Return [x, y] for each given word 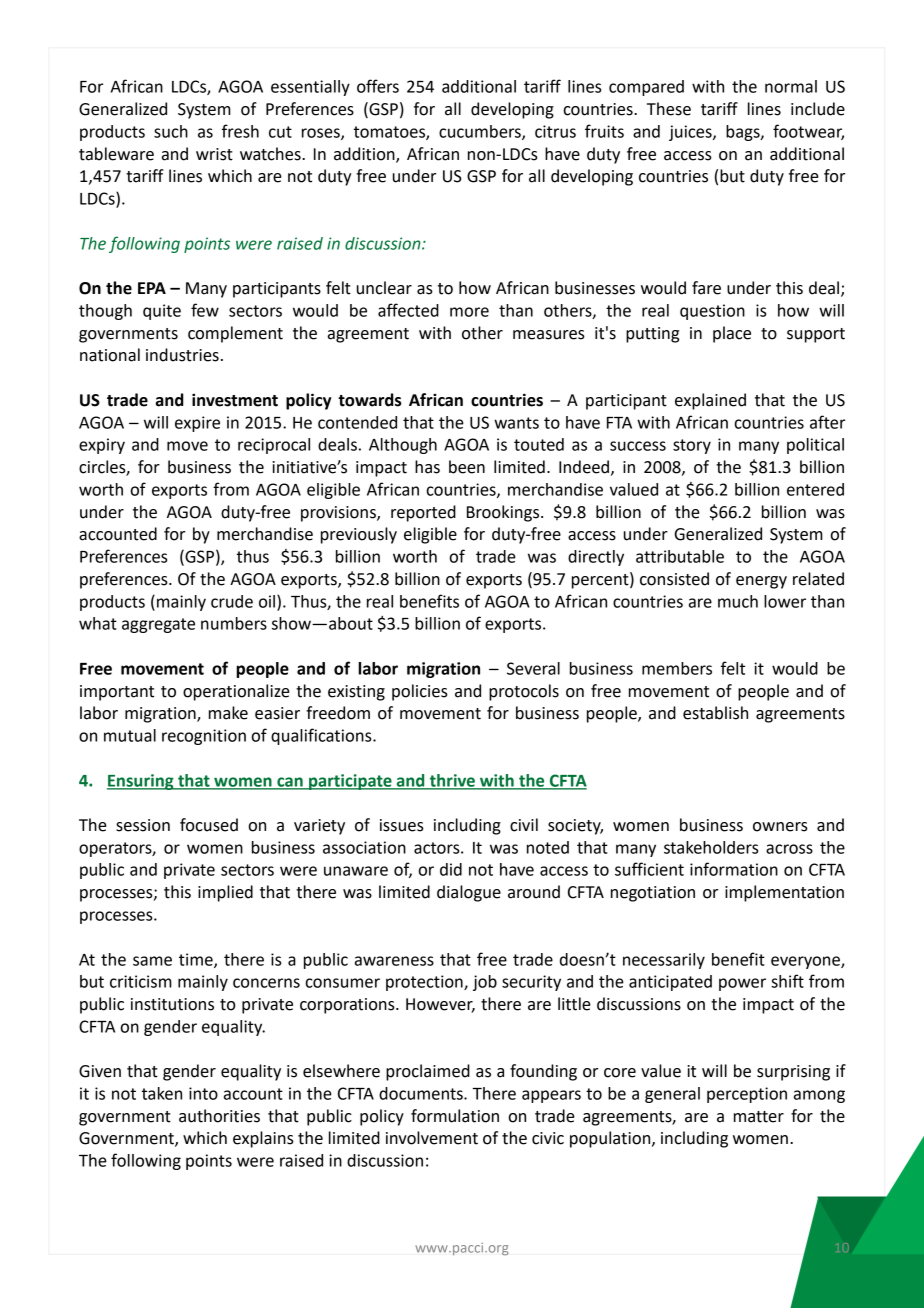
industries [182, 355]
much [738, 601]
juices [691, 133]
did [451, 869]
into [203, 1093]
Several [533, 668]
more [469, 312]
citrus [555, 131]
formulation [455, 1116]
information [734, 869]
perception [747, 1095]
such [171, 131]
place [732, 334]
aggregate [158, 625]
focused [209, 825]
